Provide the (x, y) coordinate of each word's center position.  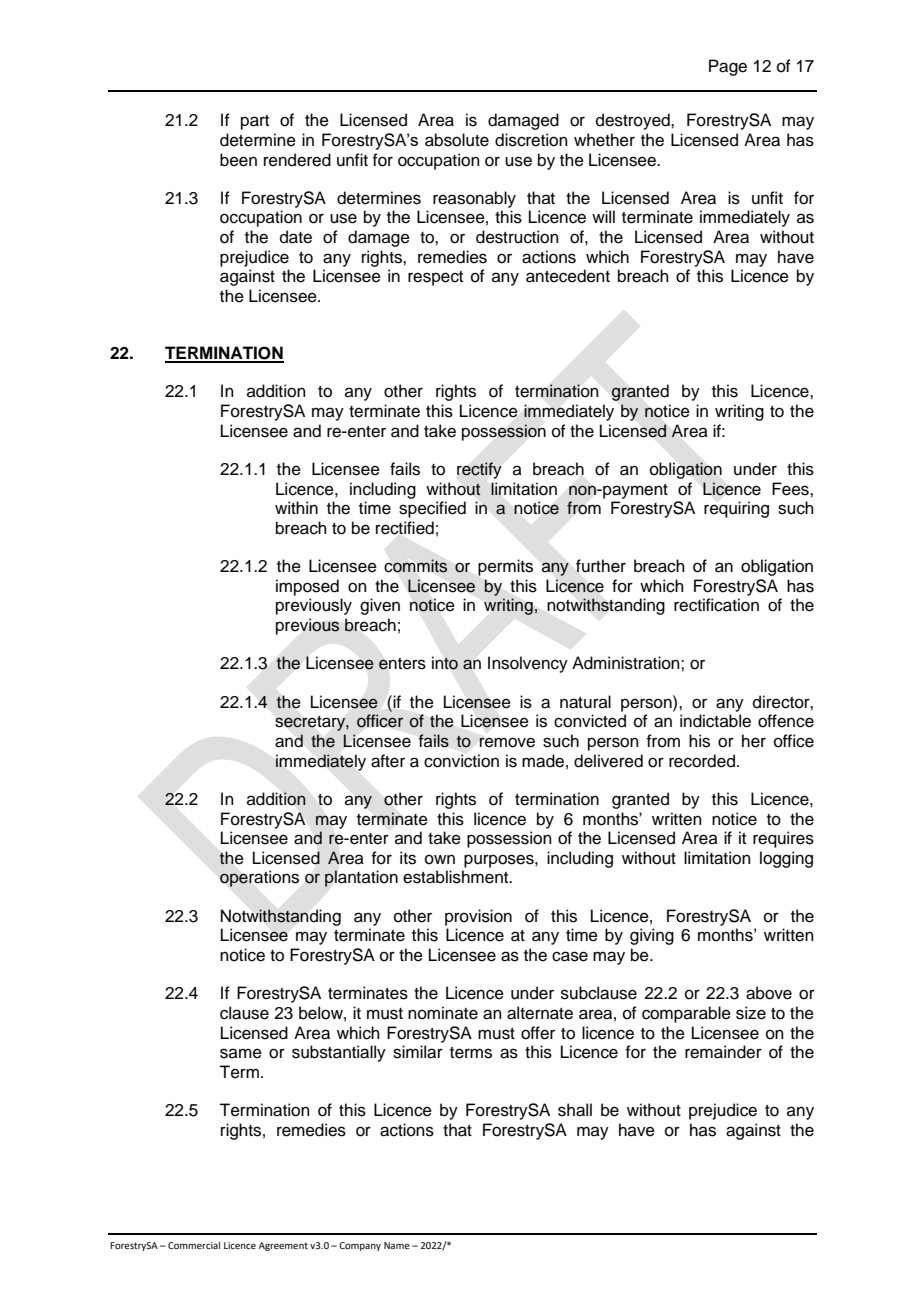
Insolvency (528, 664)
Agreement (283, 1246)
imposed (307, 587)
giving (652, 936)
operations (259, 878)
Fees (791, 489)
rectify (479, 470)
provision (478, 917)
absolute (457, 140)
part (255, 122)
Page (728, 67)
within (296, 507)
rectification (716, 605)
